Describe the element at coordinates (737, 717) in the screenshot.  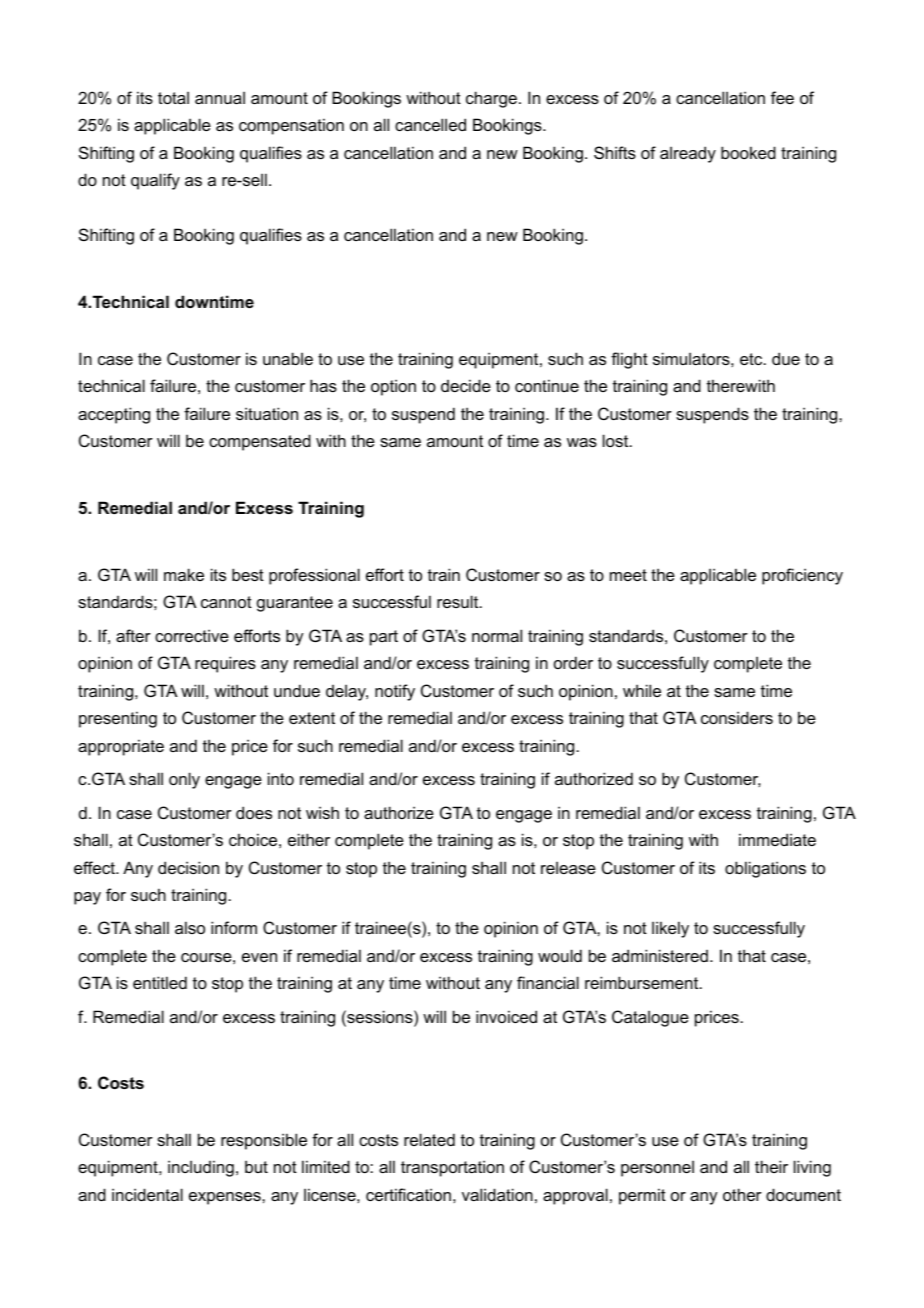
I see `considers` at that location.
